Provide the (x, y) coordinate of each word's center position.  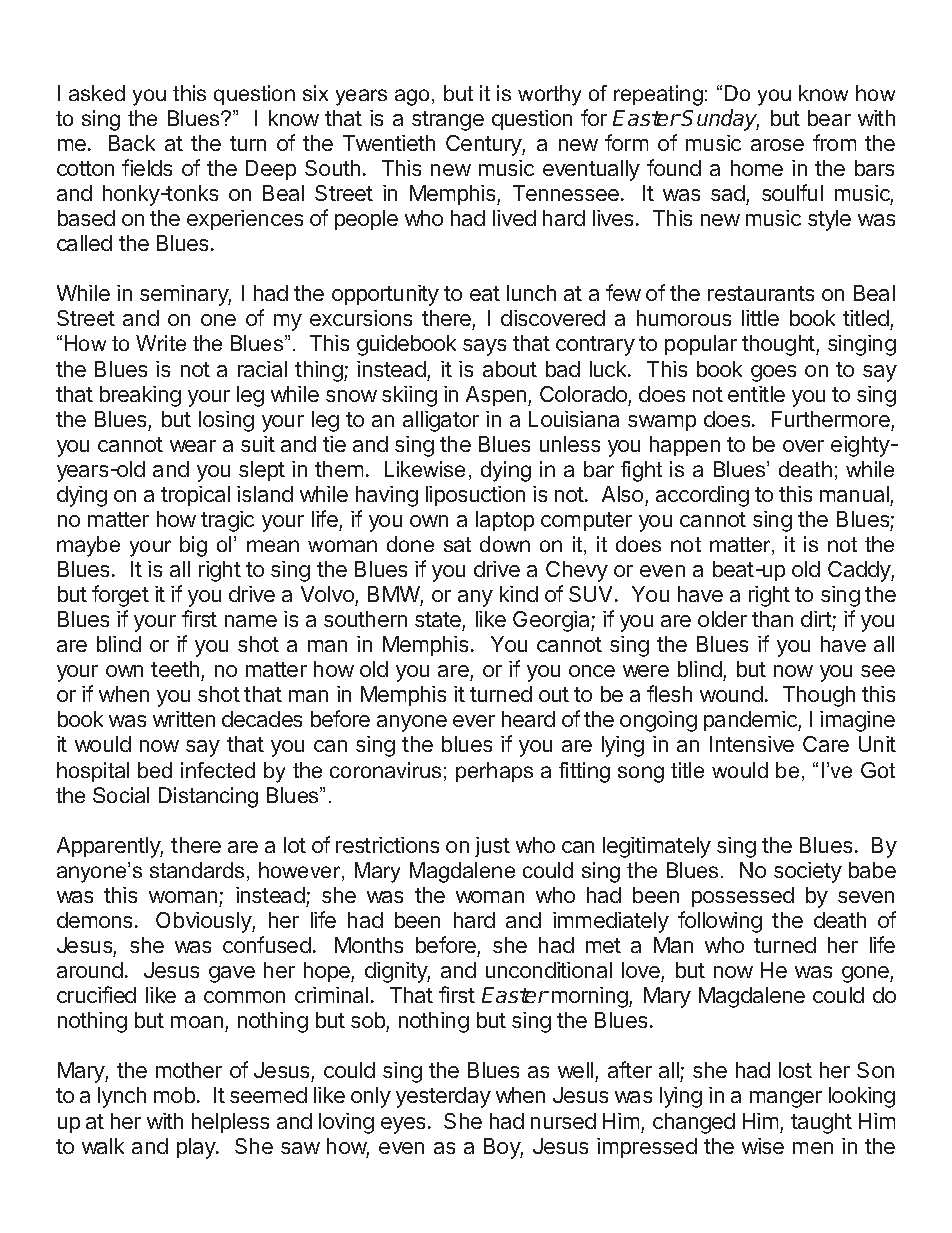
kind (519, 594)
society (808, 872)
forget (120, 596)
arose (777, 145)
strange (448, 121)
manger (786, 1099)
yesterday (443, 1097)
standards (197, 870)
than (772, 619)
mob (174, 1095)
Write (161, 343)
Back (132, 143)
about (510, 369)
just (492, 847)
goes (773, 373)
